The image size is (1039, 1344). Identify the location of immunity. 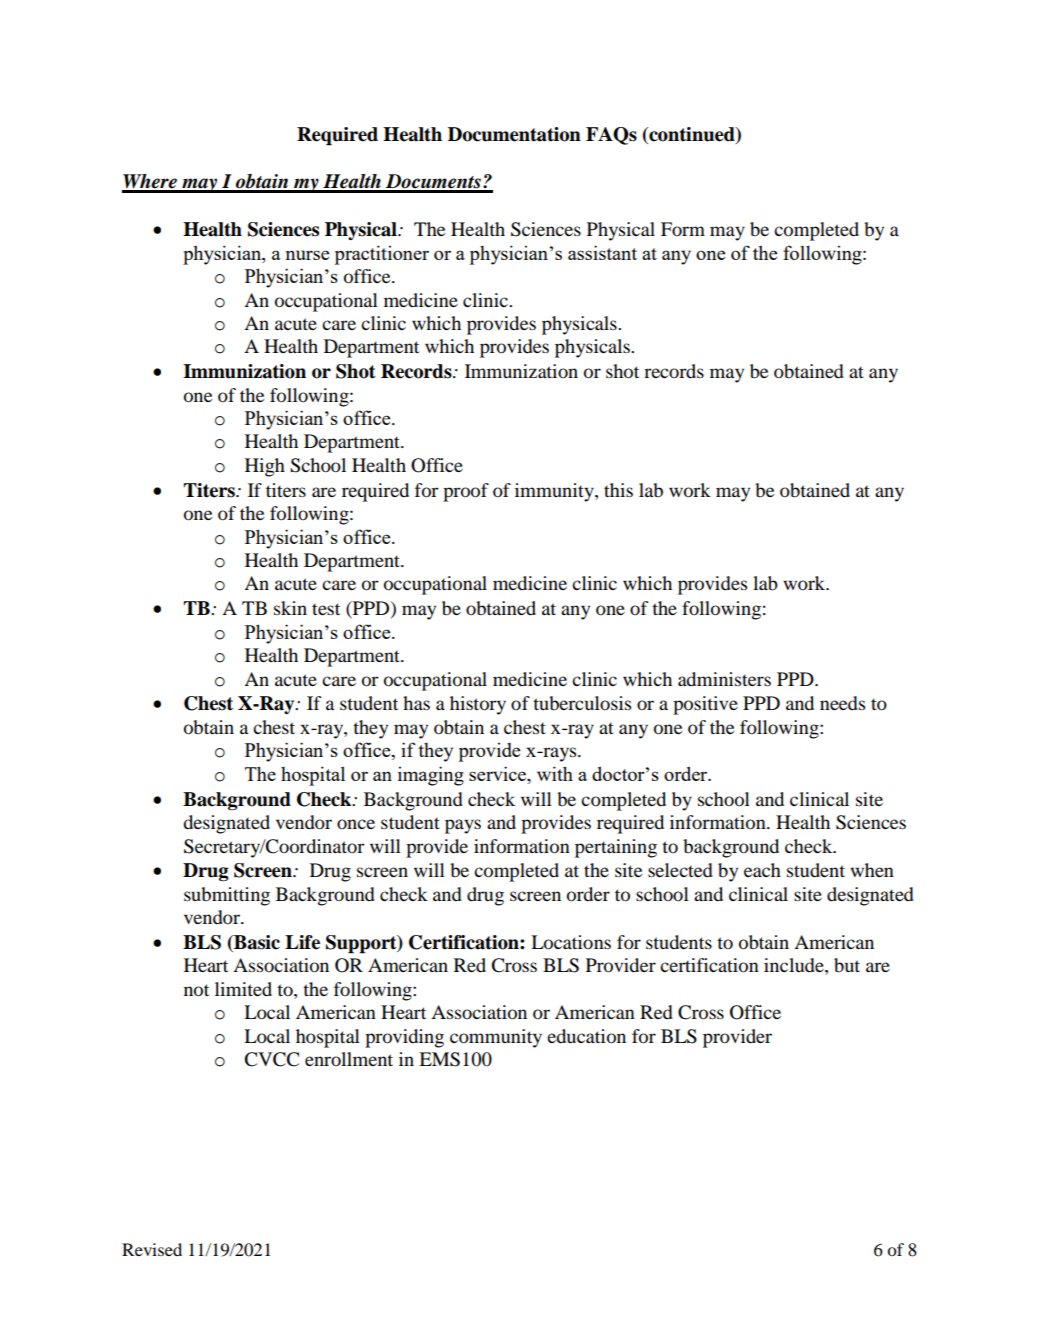
(555, 492).
